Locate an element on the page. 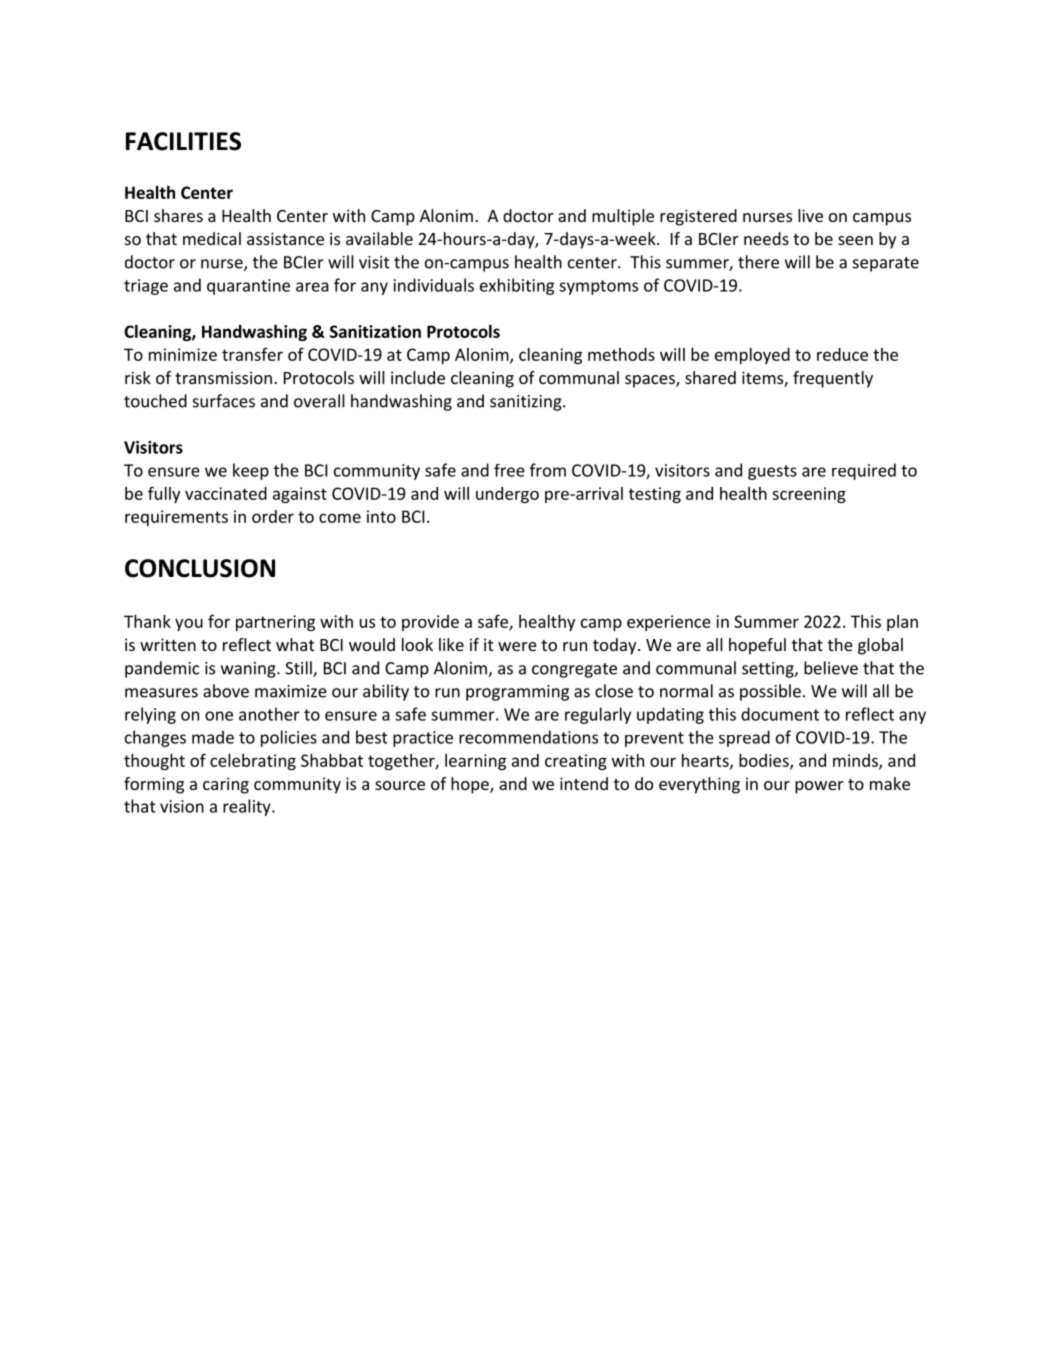  global is located at coordinates (880, 646).
